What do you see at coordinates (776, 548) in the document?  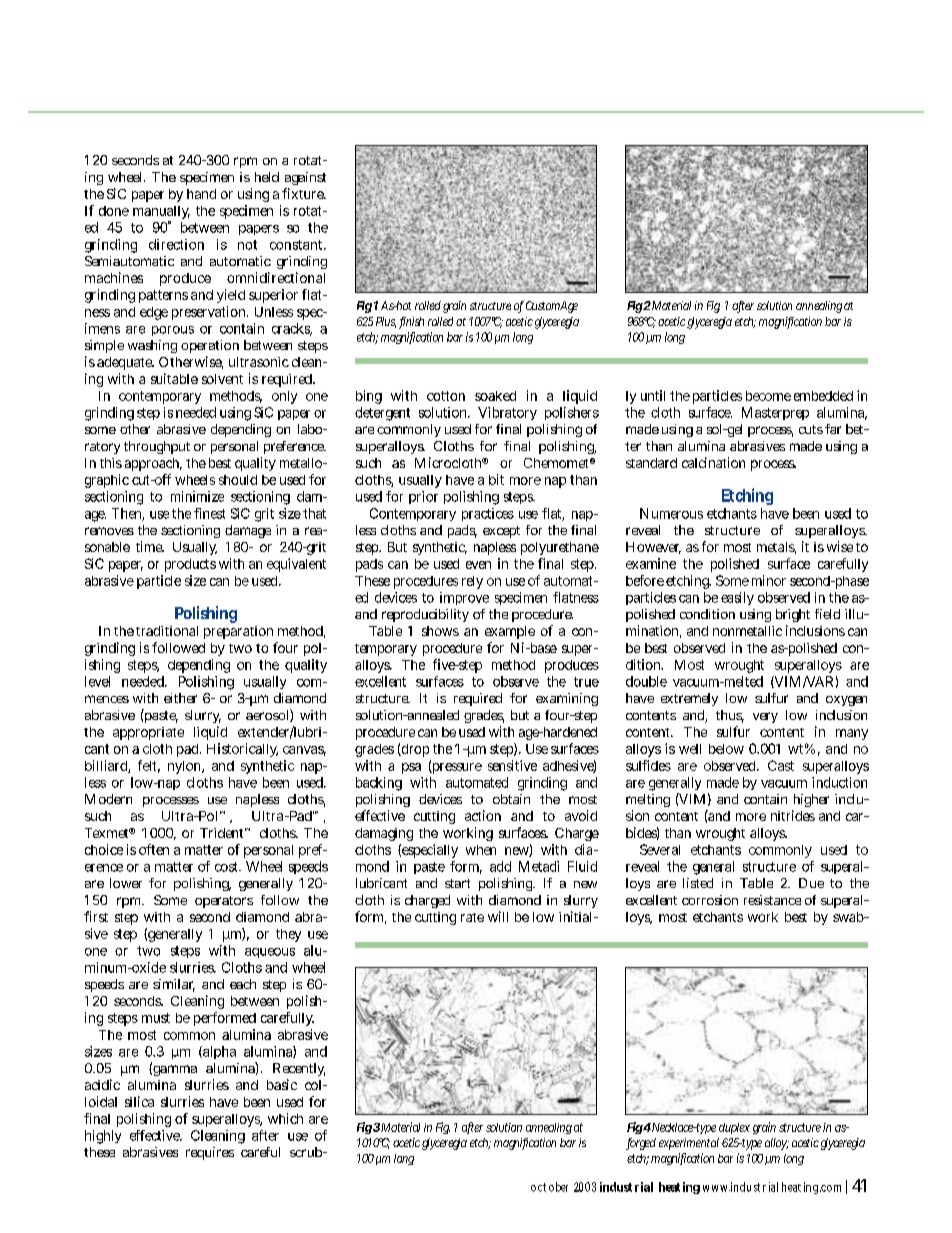 I see `metals` at bounding box center [776, 548].
